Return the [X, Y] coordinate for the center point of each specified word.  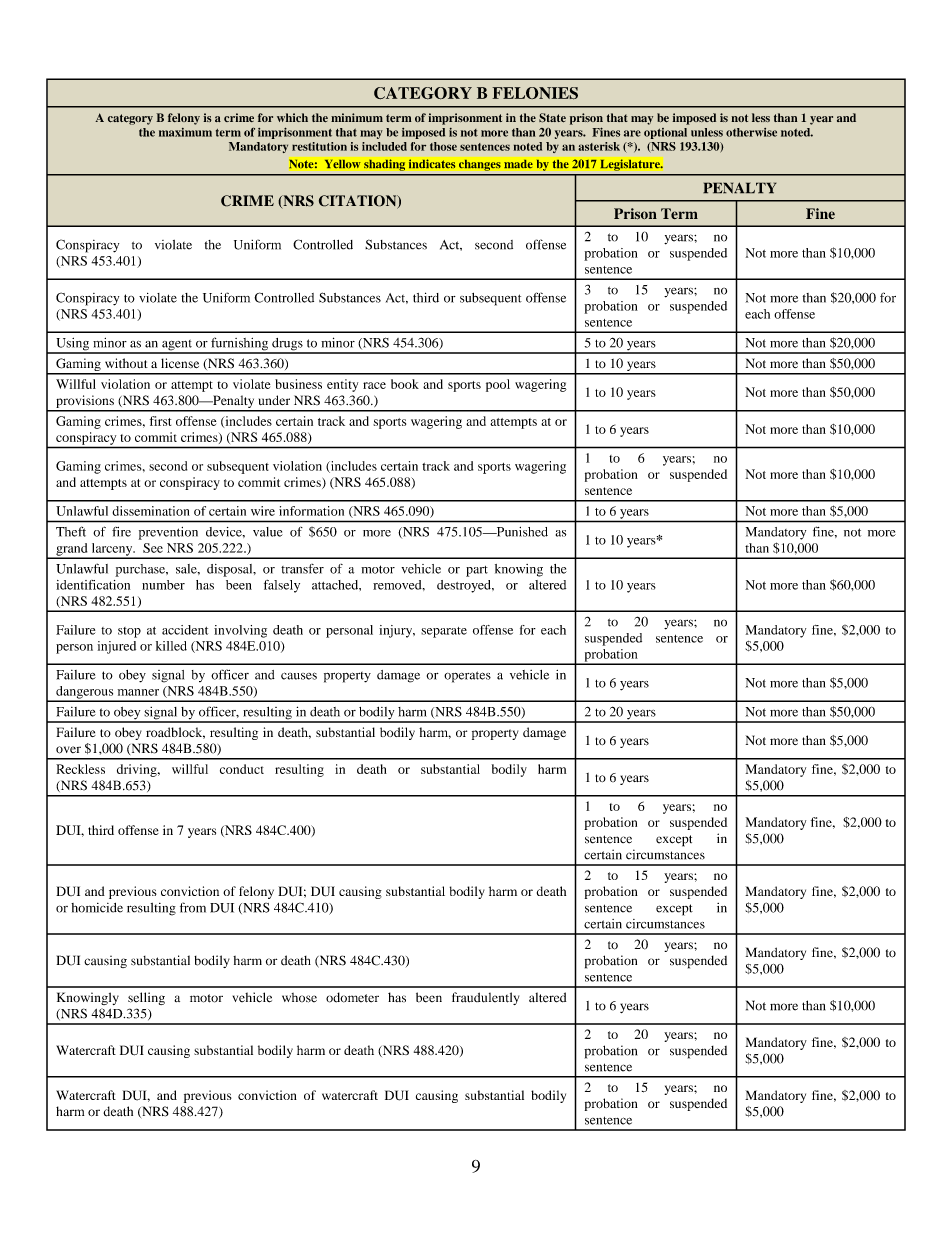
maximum [185, 132]
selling [146, 998]
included [384, 146]
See [153, 548]
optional [665, 133]
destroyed [465, 586]
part [477, 571]
